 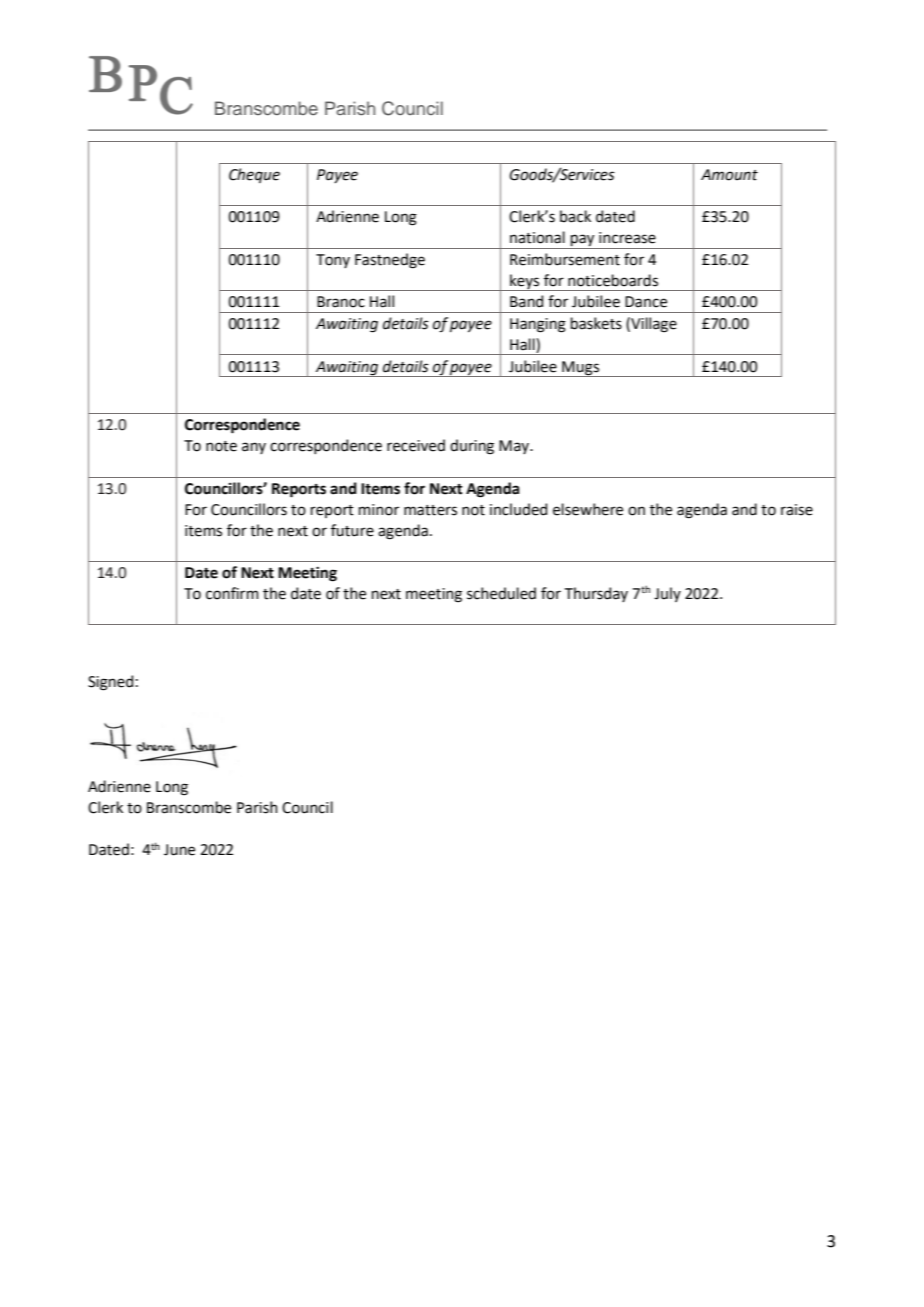 I want to click on June, so click(x=179, y=850).
